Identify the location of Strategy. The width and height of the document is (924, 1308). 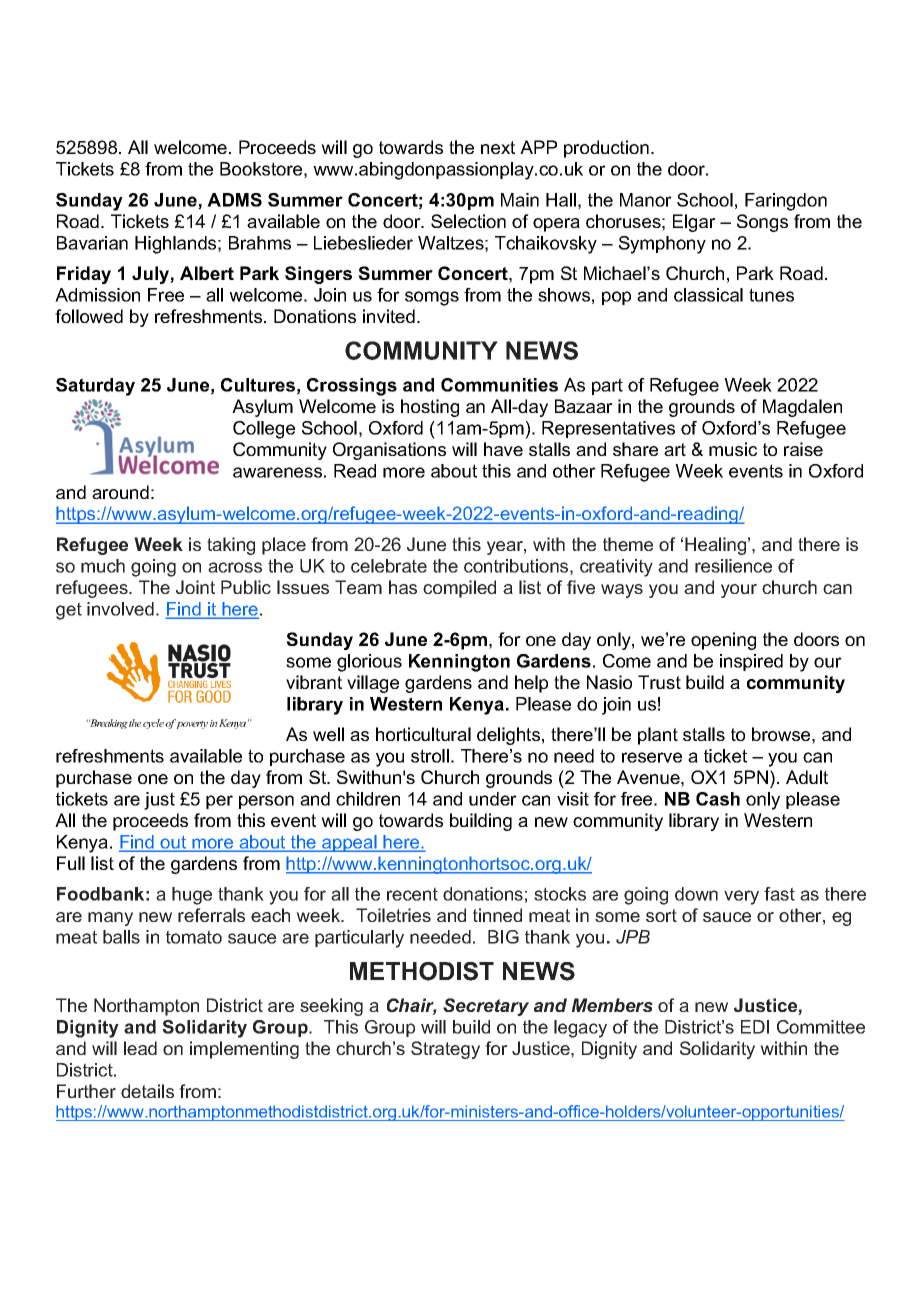
(445, 1050).
